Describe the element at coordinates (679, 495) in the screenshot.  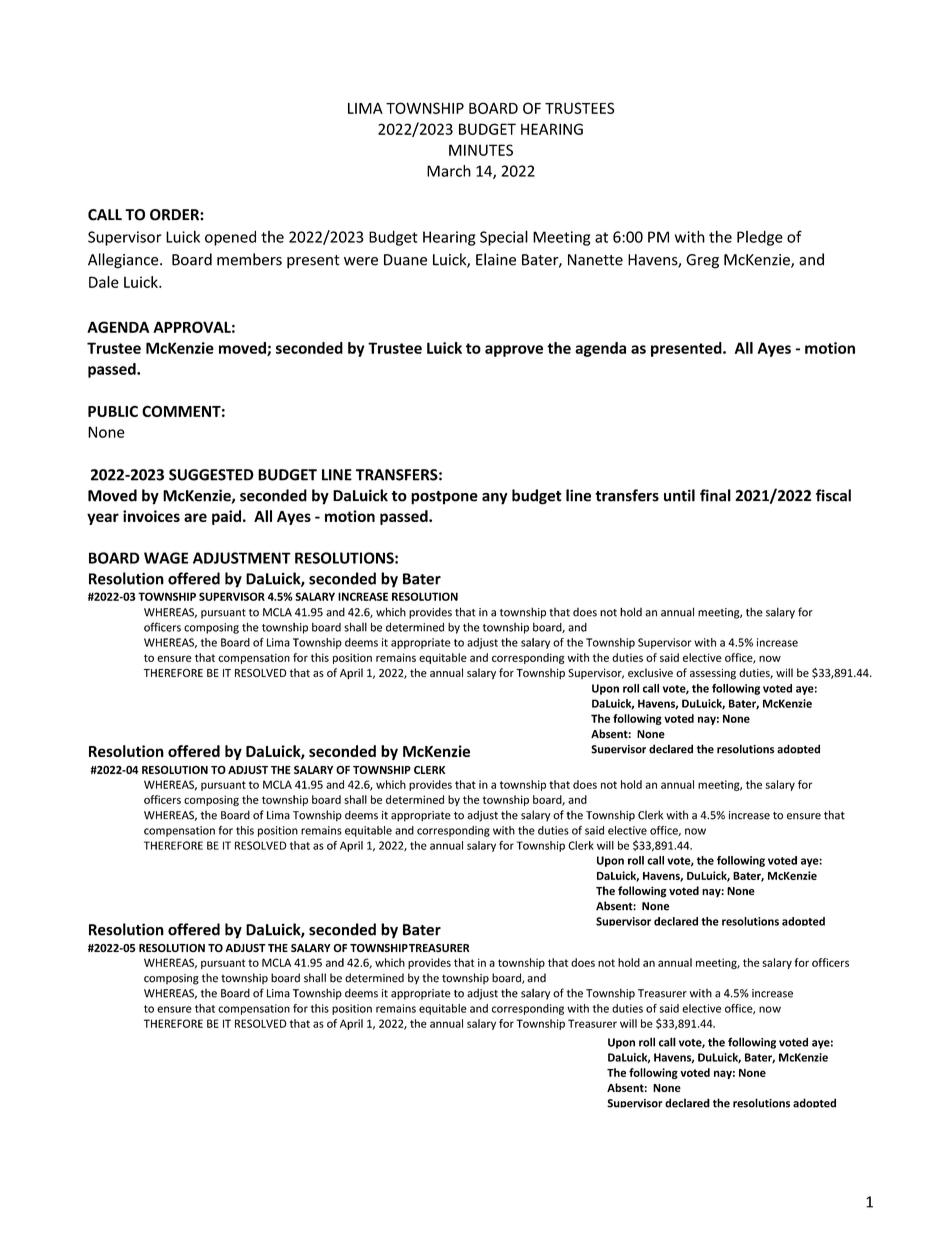
I see `until` at that location.
